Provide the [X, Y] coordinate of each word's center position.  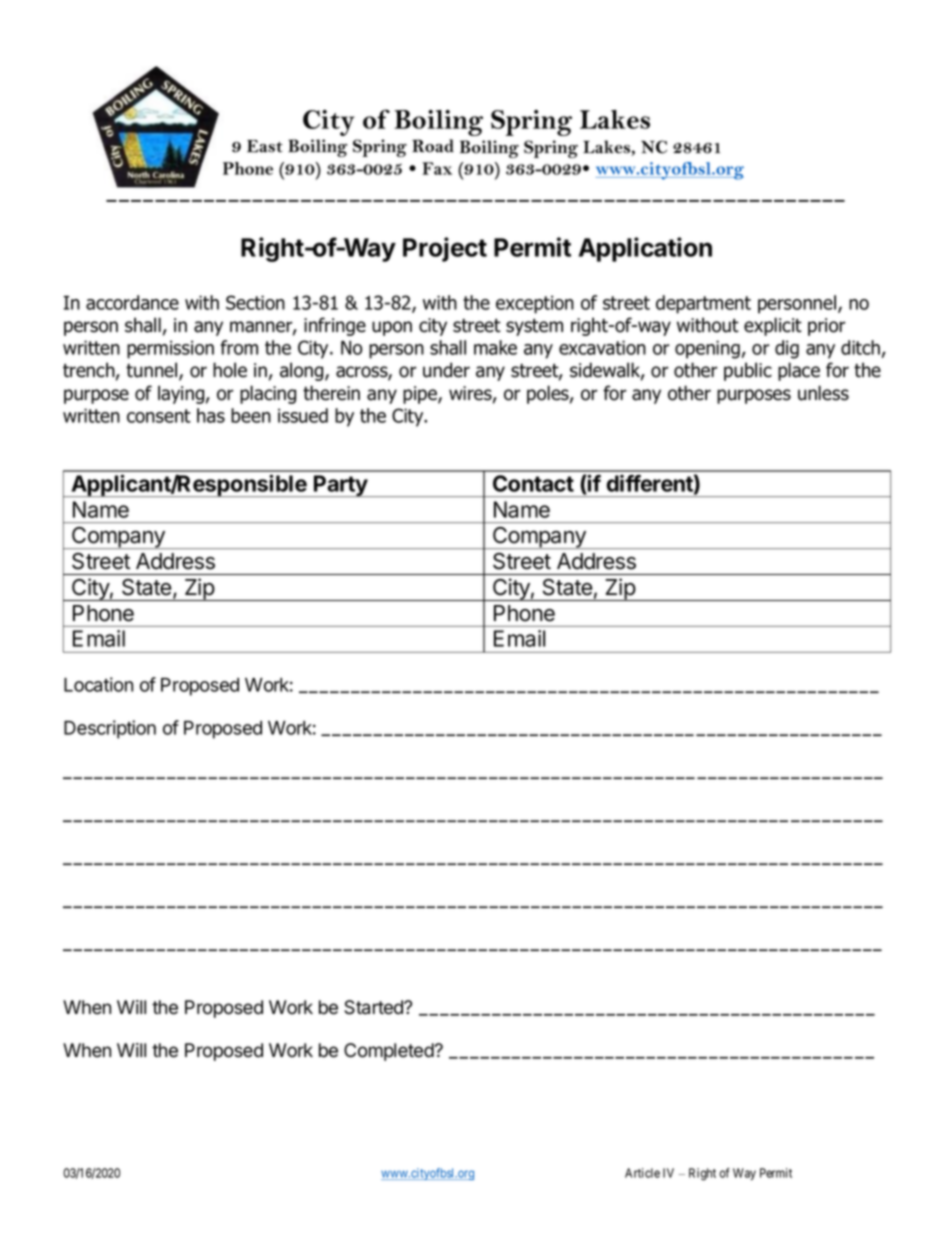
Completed [389, 1052]
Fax [437, 168]
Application [645, 249]
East [265, 146]
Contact [533, 483]
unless [823, 393]
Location [98, 684]
